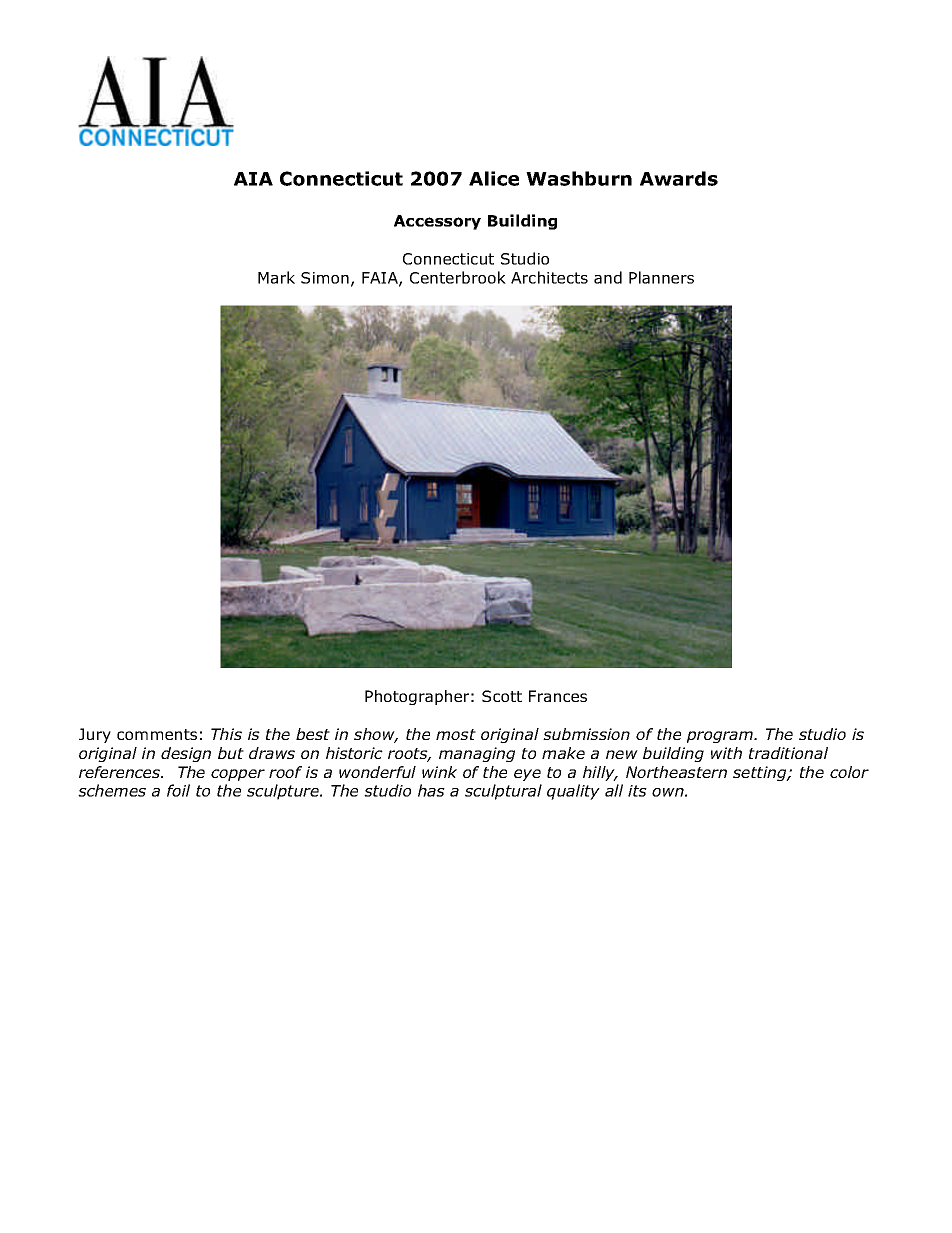  What do you see at coordinates (558, 696) in the screenshot?
I see `Frances` at bounding box center [558, 696].
